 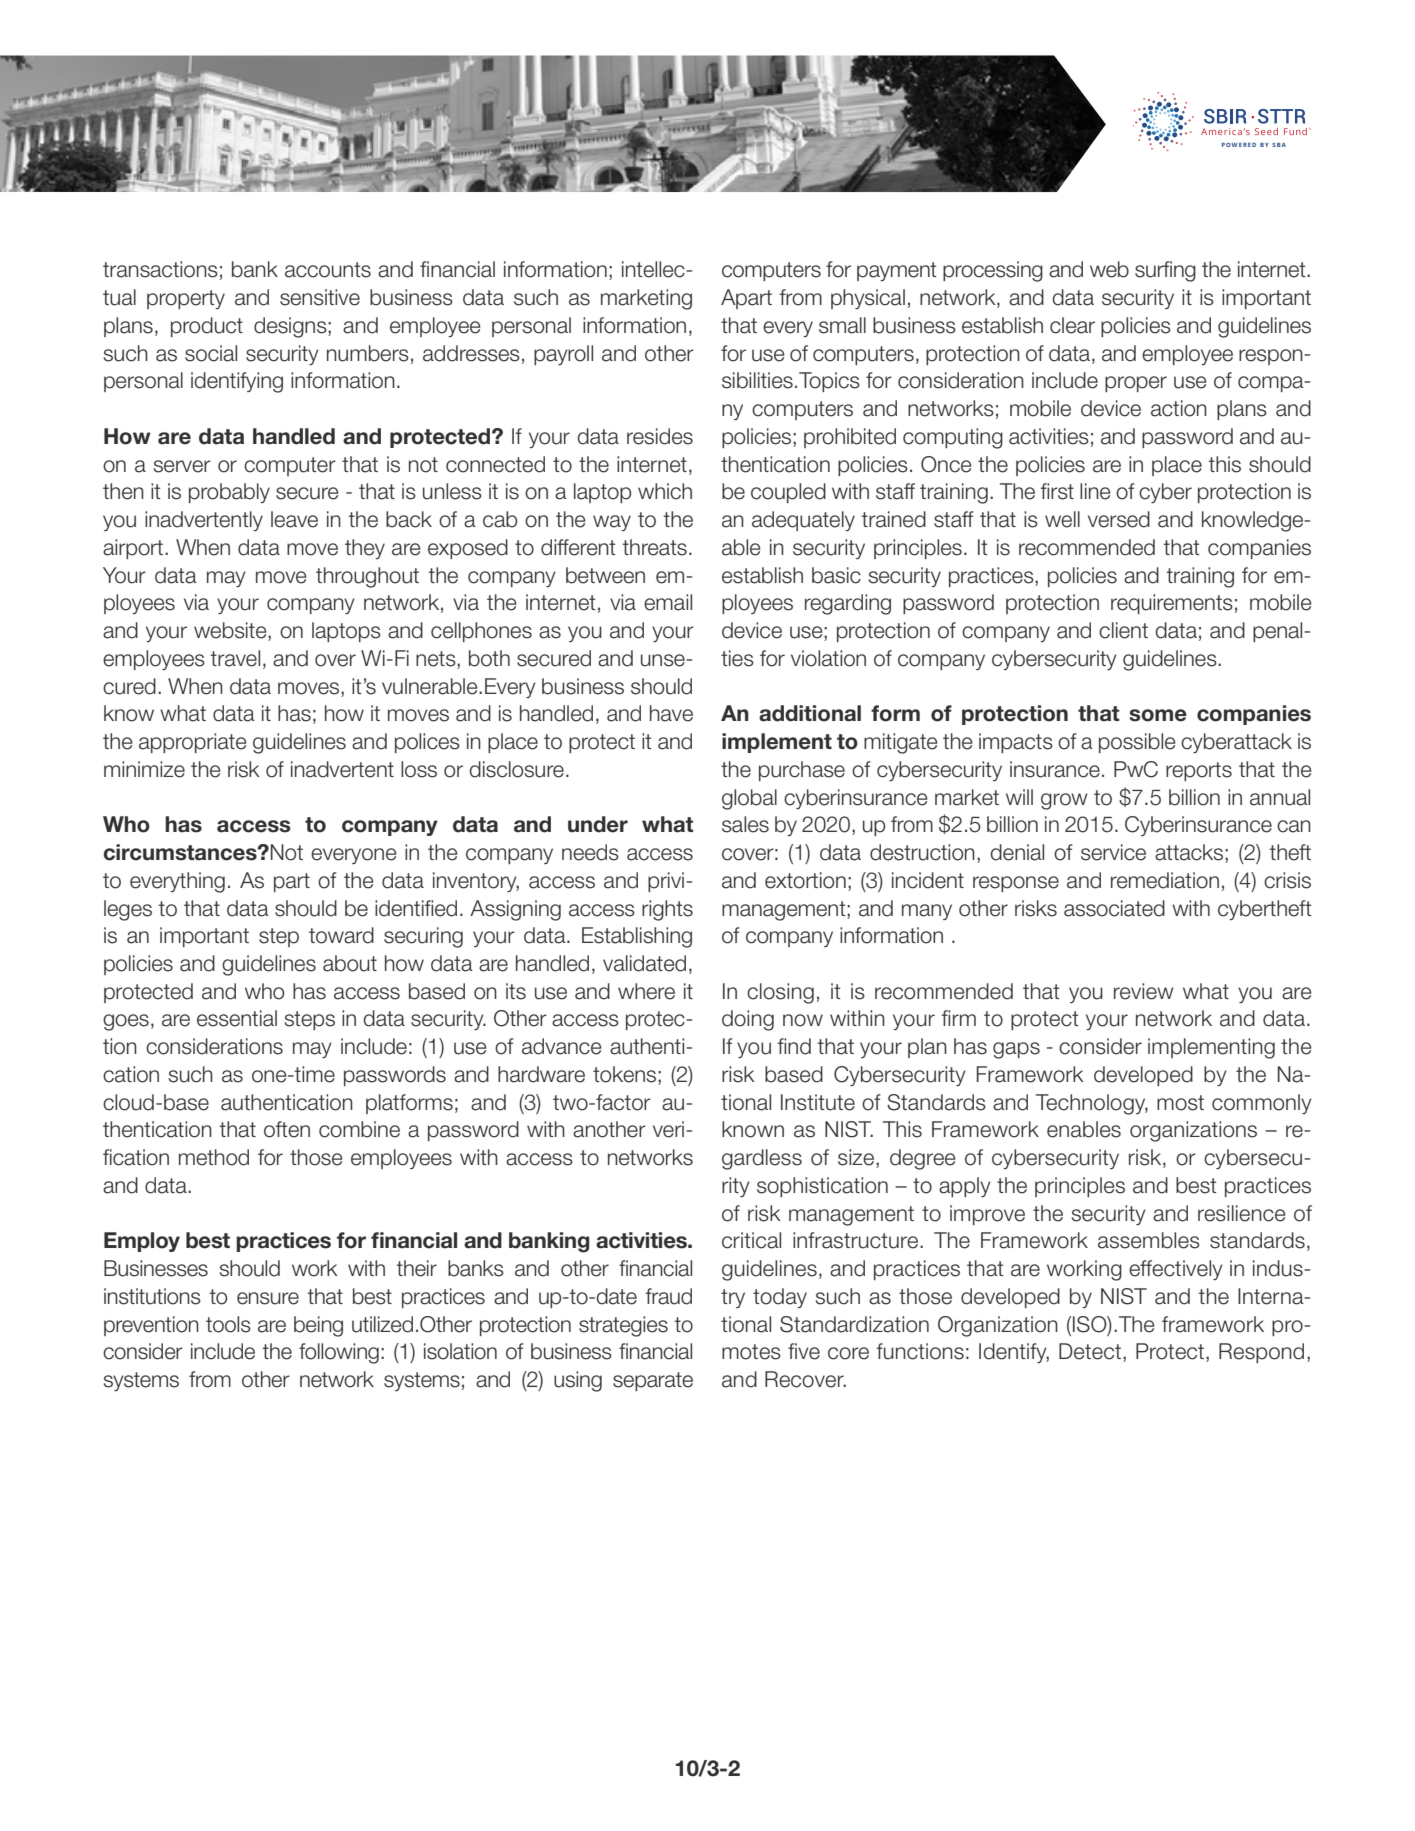 What do you see at coordinates (294, 519) in the screenshot?
I see `leave` at bounding box center [294, 519].
